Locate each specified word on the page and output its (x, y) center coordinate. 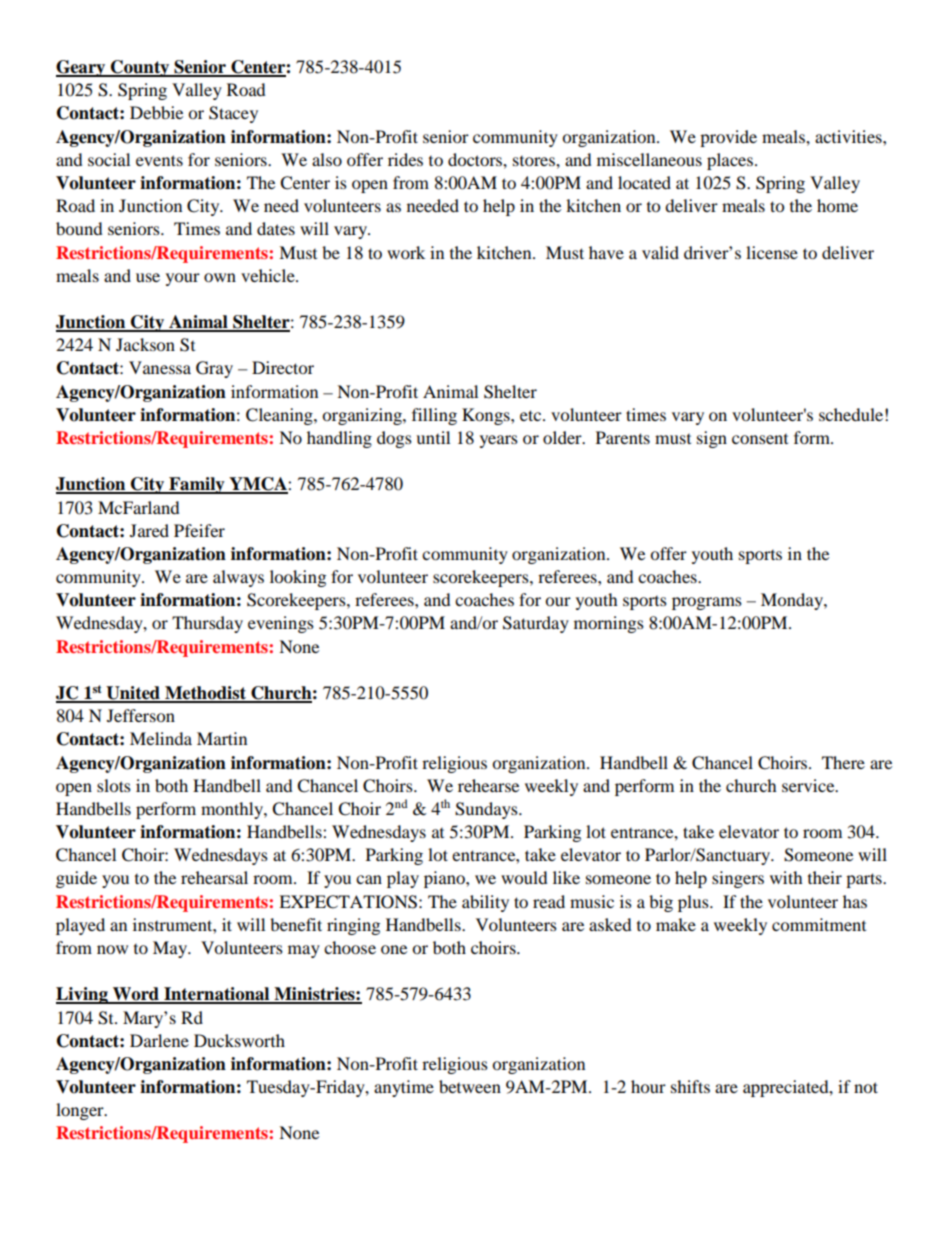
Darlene (159, 1040)
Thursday (207, 624)
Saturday (536, 624)
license (772, 252)
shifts (690, 1086)
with (786, 877)
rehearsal (214, 877)
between (470, 1086)
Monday (793, 601)
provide (728, 138)
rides (405, 159)
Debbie (156, 112)
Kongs (487, 416)
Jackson (145, 344)
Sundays (487, 810)
